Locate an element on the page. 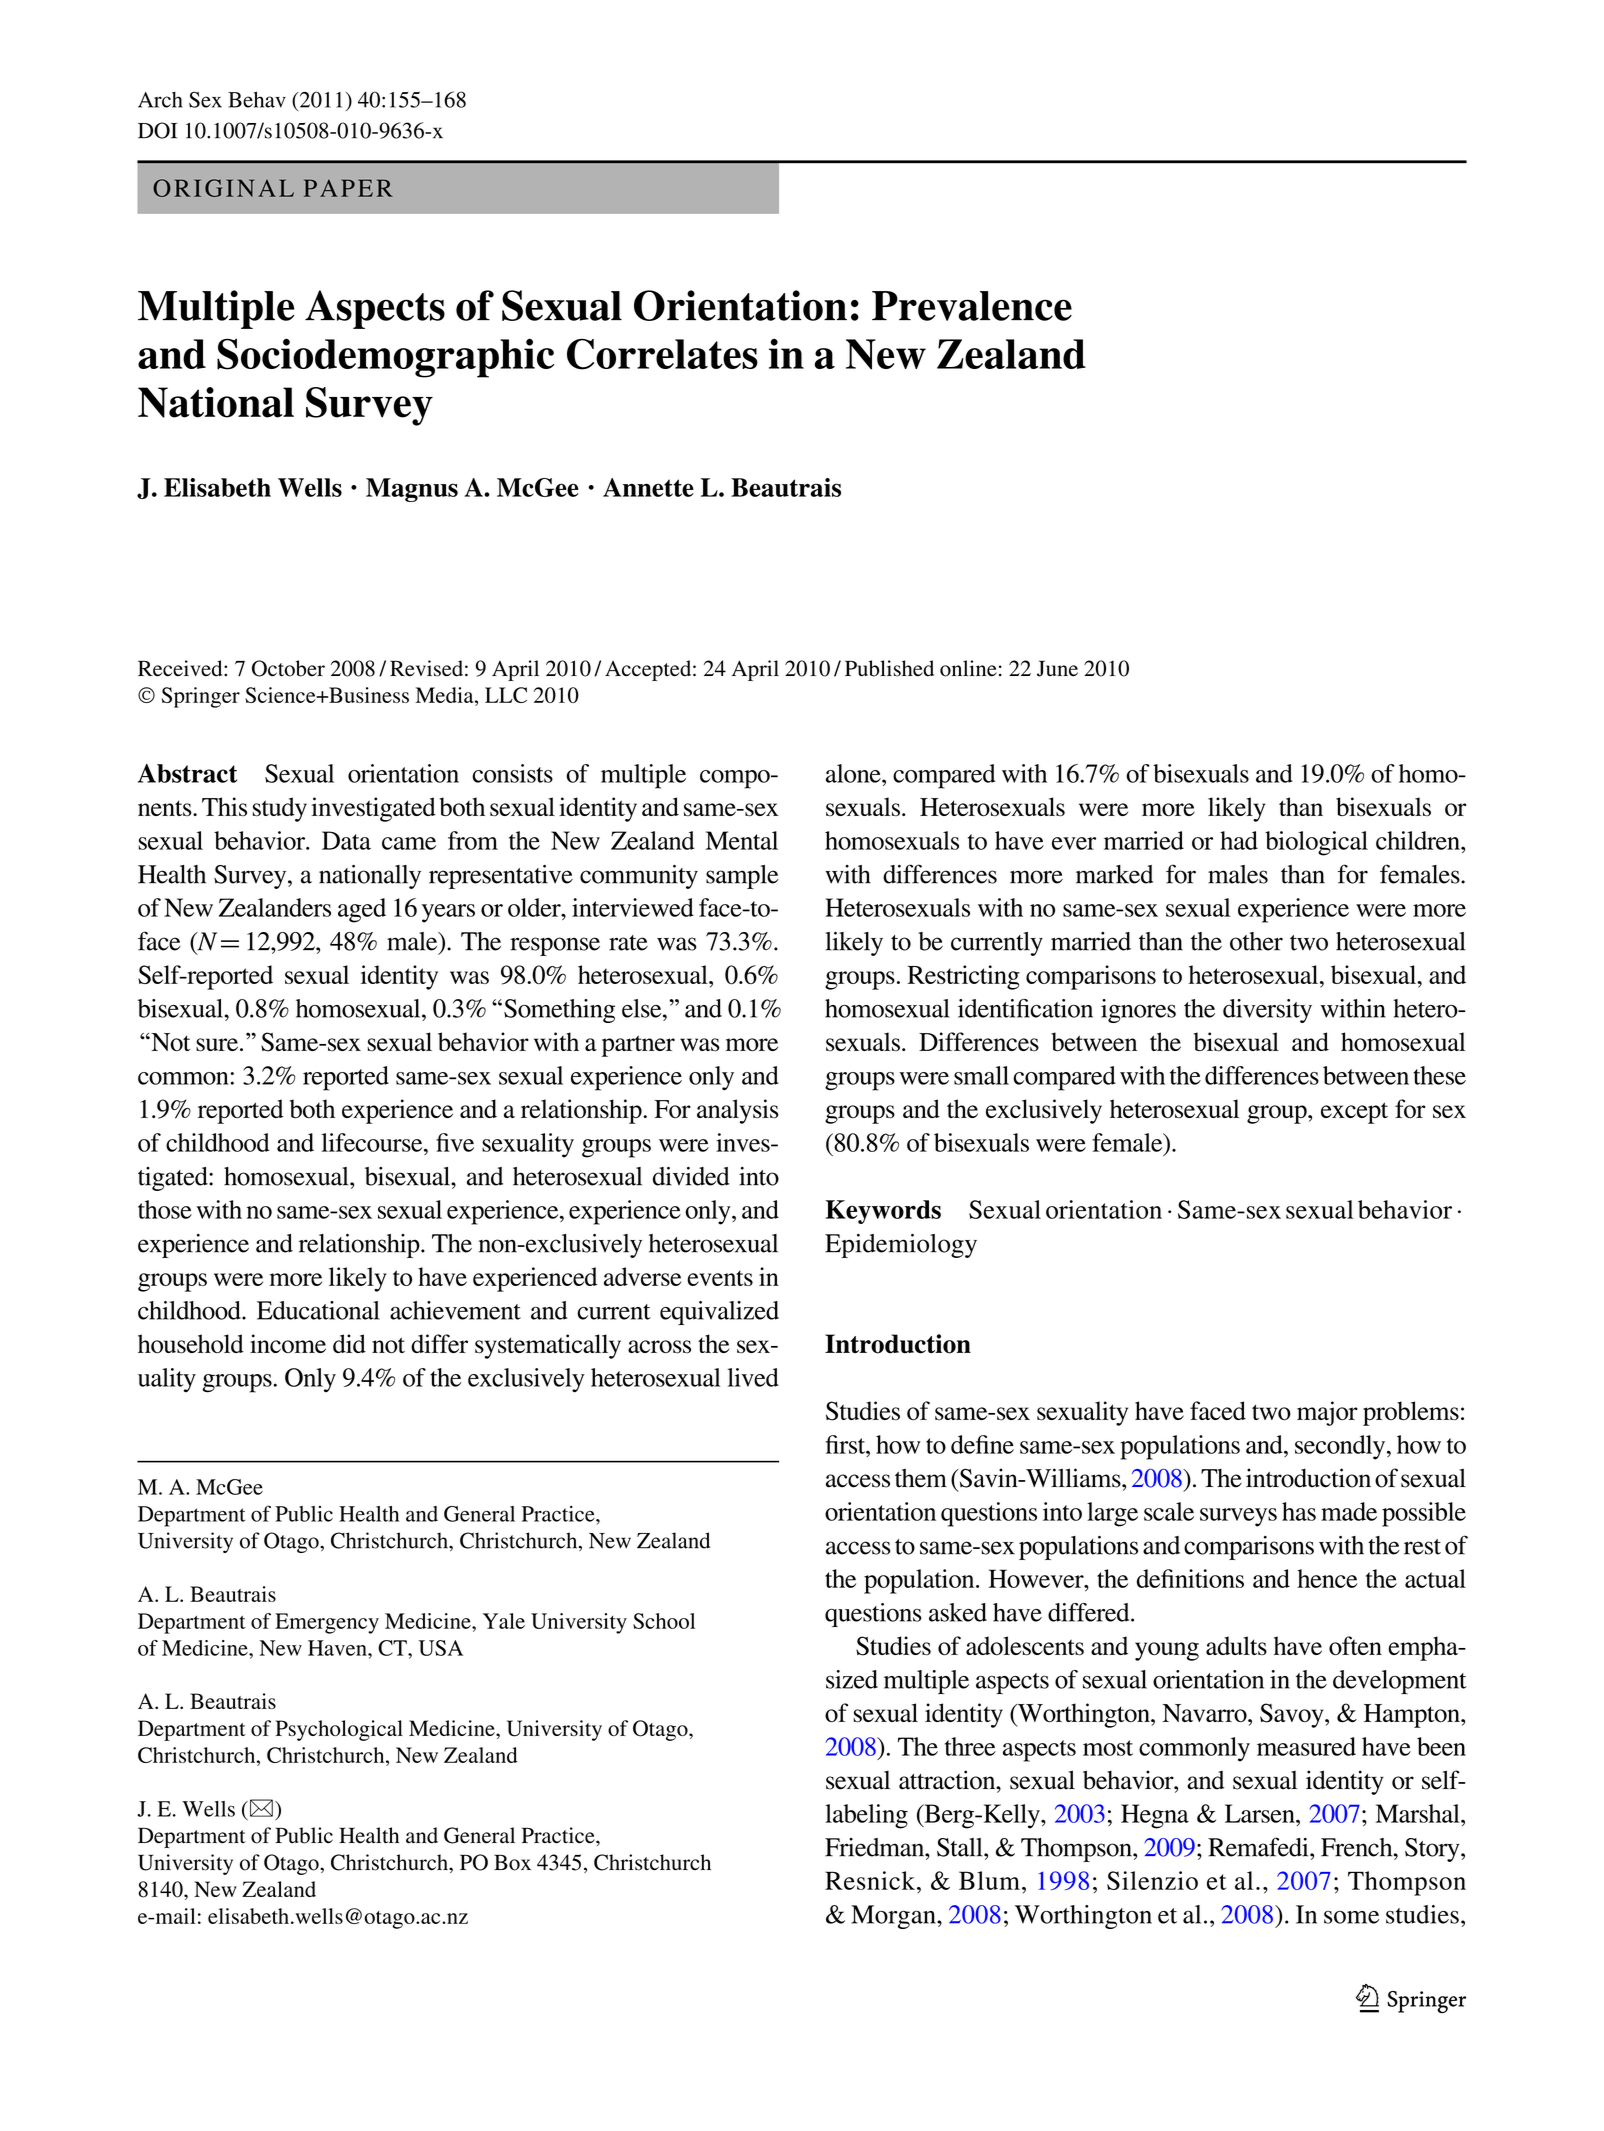 This document has width=1604, height=2131. PAPER is located at coordinates (348, 188).
